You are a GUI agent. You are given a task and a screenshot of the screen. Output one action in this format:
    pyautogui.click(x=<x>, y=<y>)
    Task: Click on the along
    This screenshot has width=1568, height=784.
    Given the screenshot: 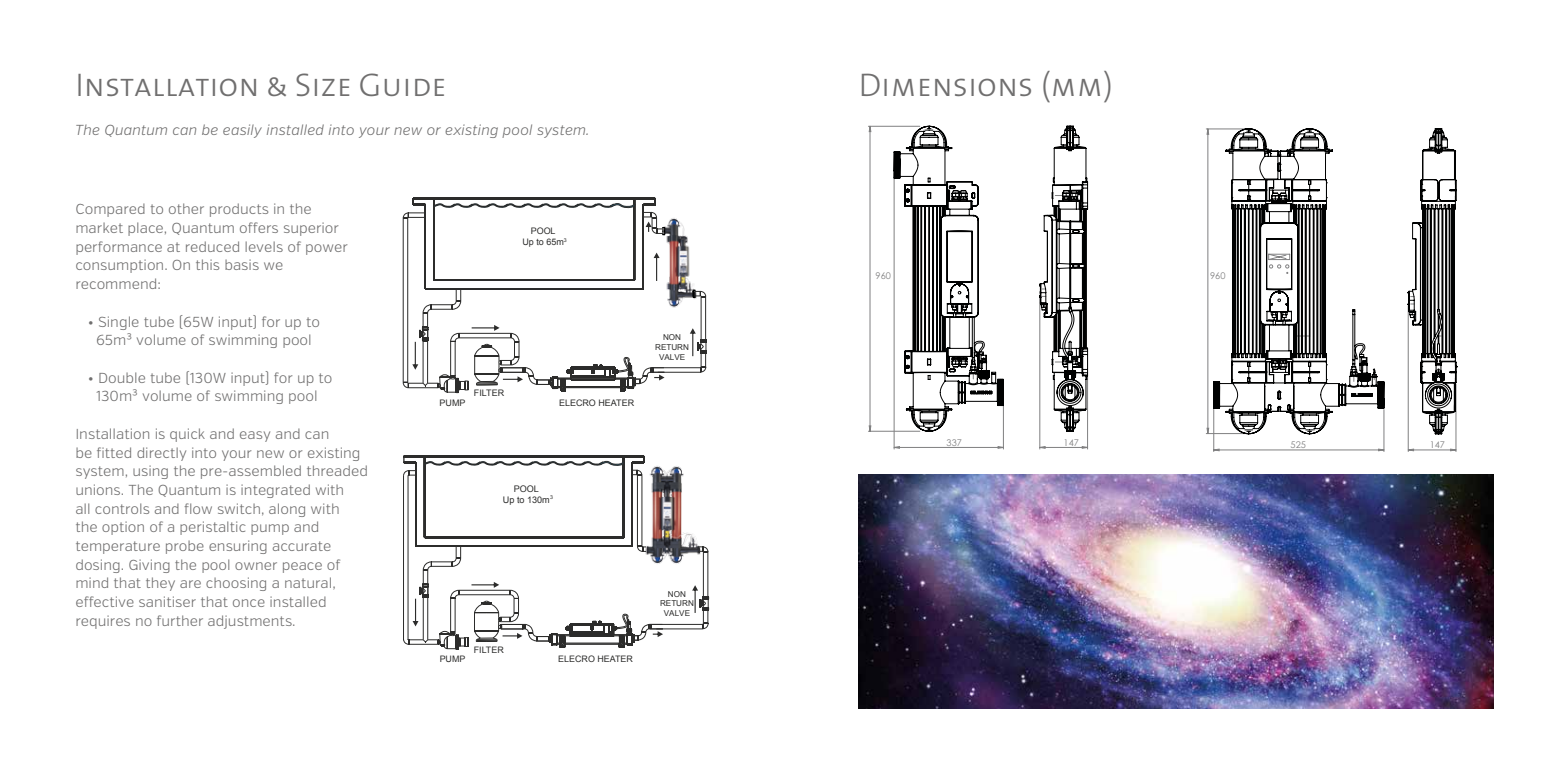 What is the action you would take?
    pyautogui.click(x=287, y=510)
